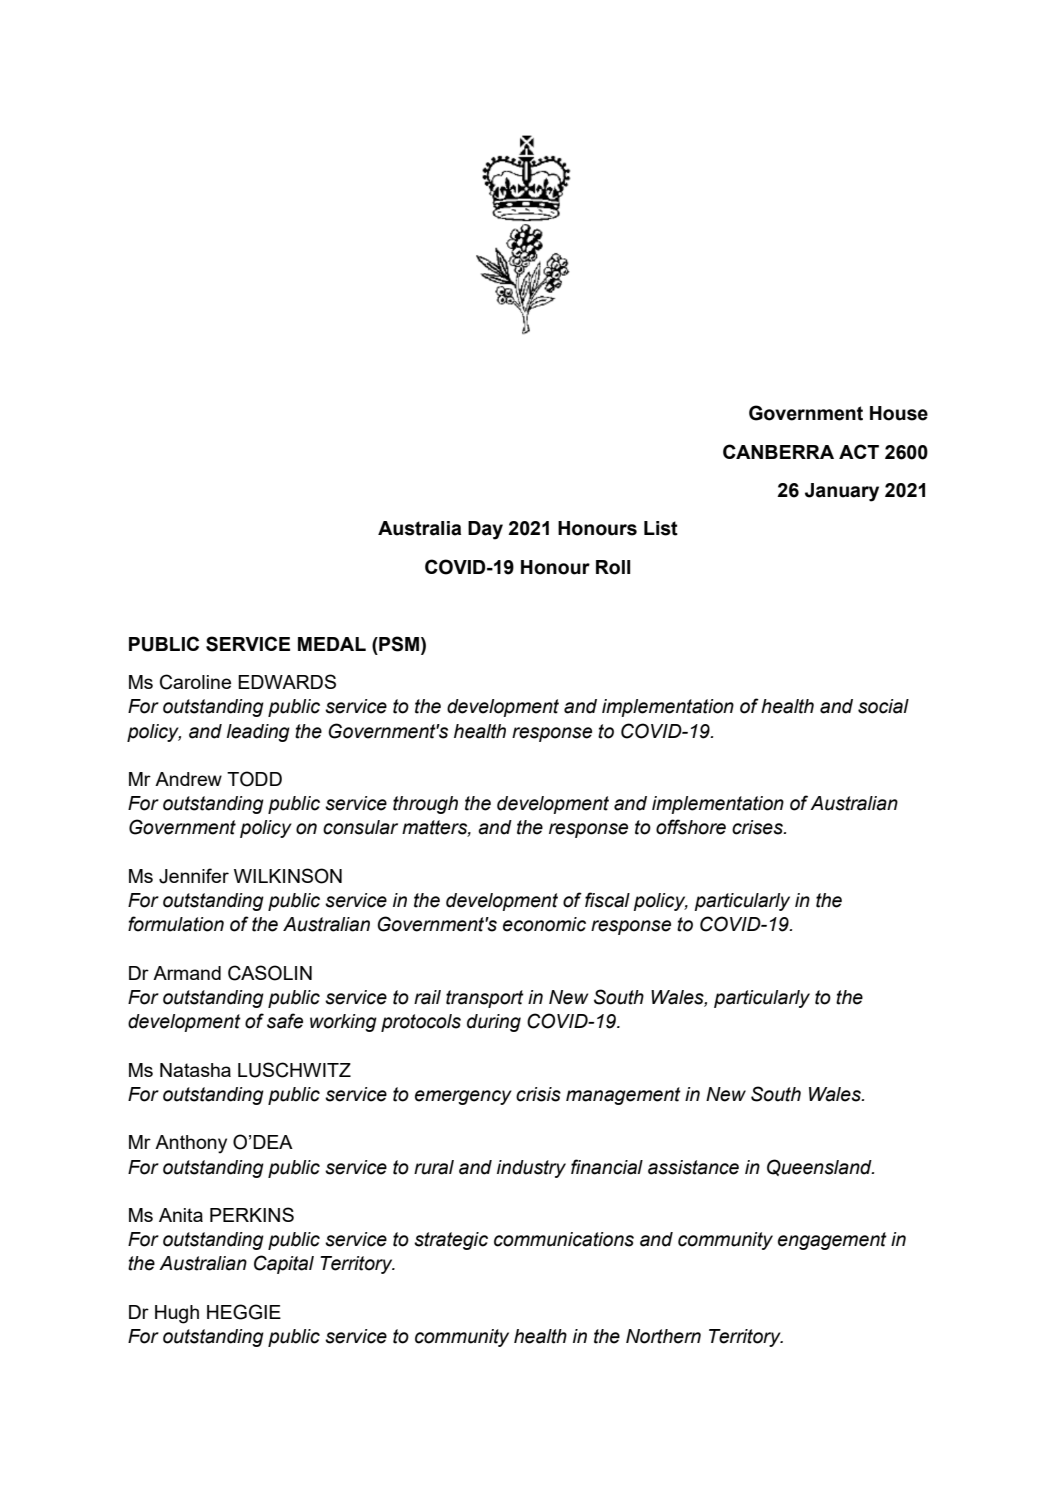 This document has height=1494, width=1056. I want to click on crises, so click(758, 827).
